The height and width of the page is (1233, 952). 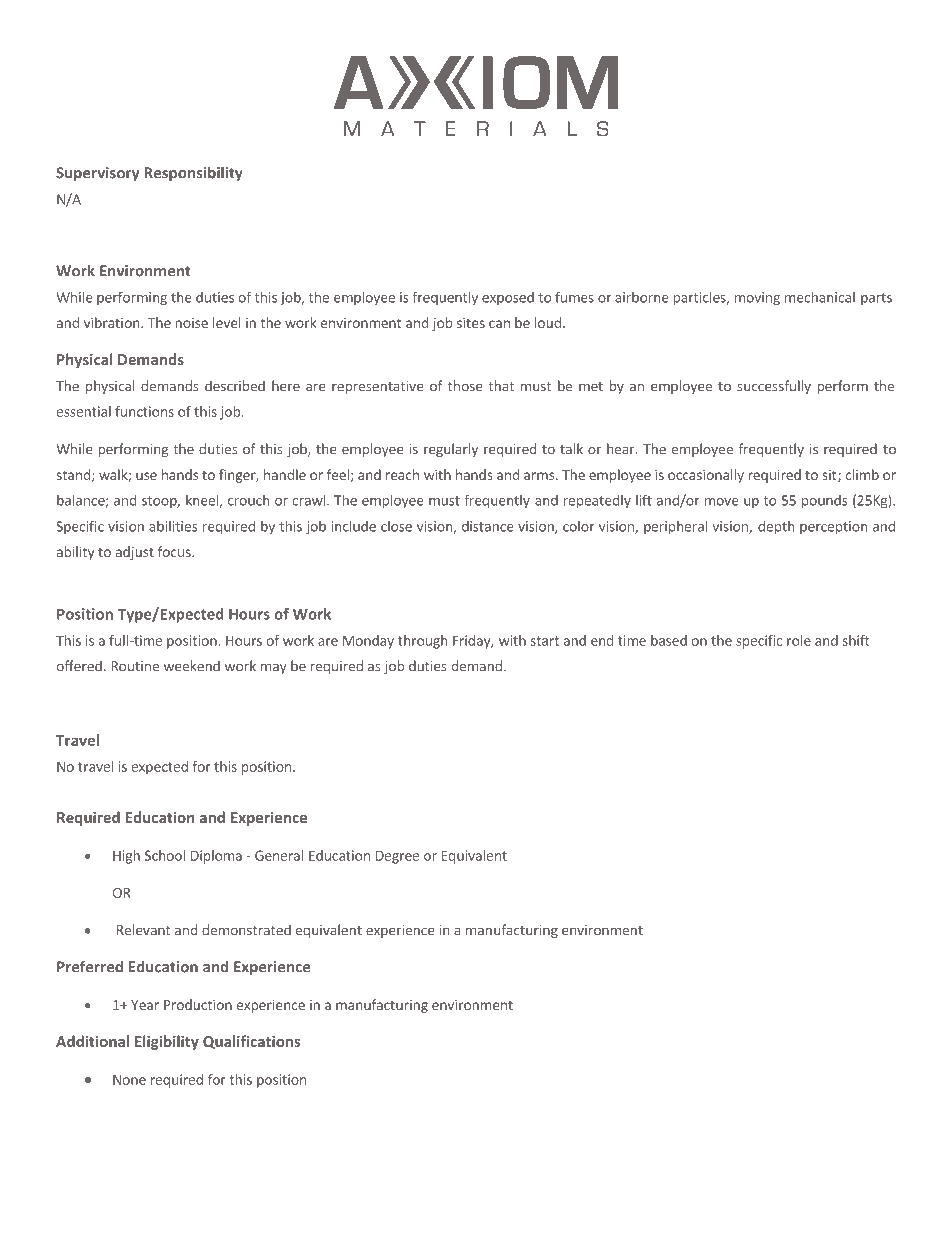 I want to click on Qualifications, so click(x=251, y=1042).
